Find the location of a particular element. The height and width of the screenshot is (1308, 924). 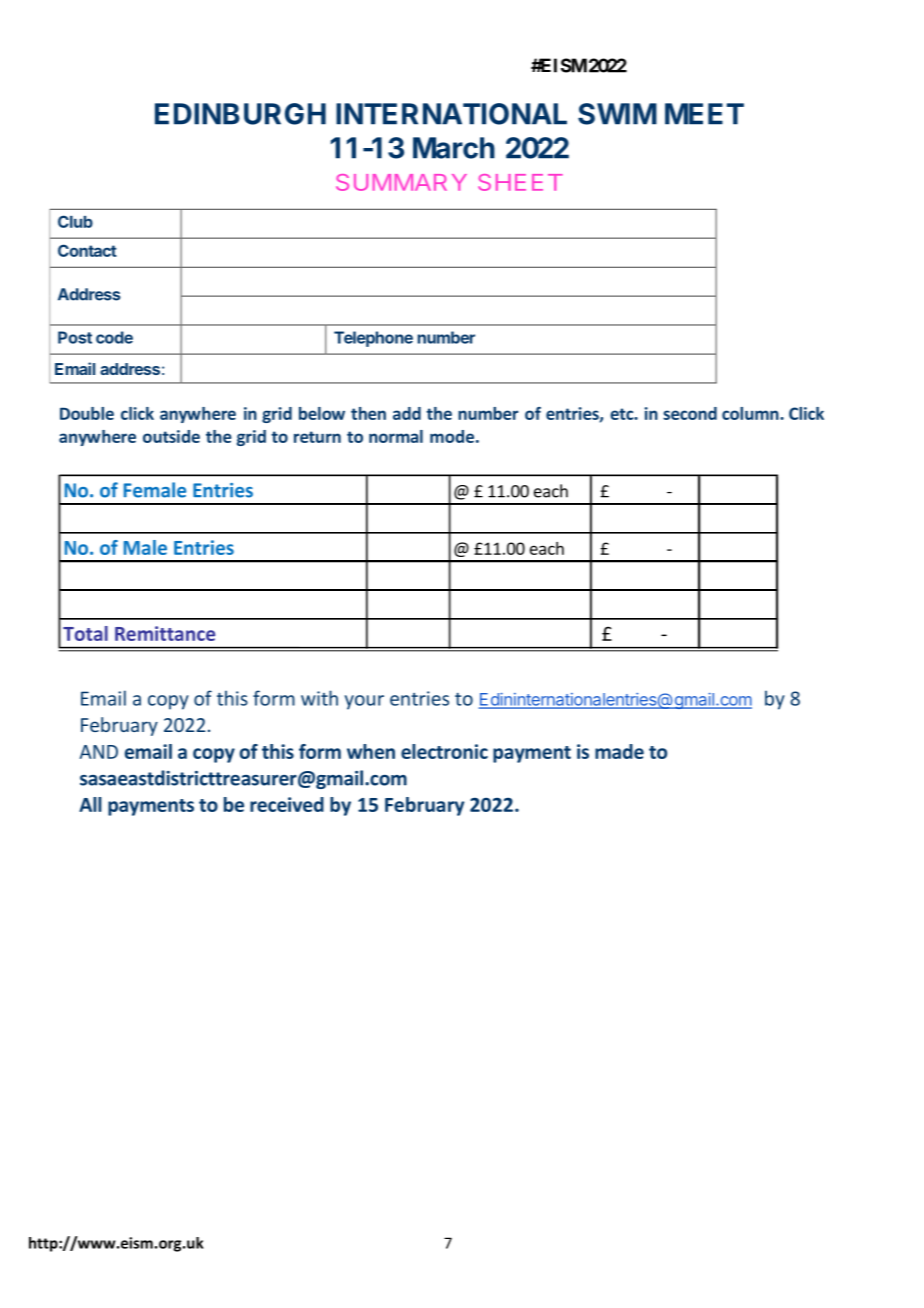

electronic is located at coordinates (444, 751).
